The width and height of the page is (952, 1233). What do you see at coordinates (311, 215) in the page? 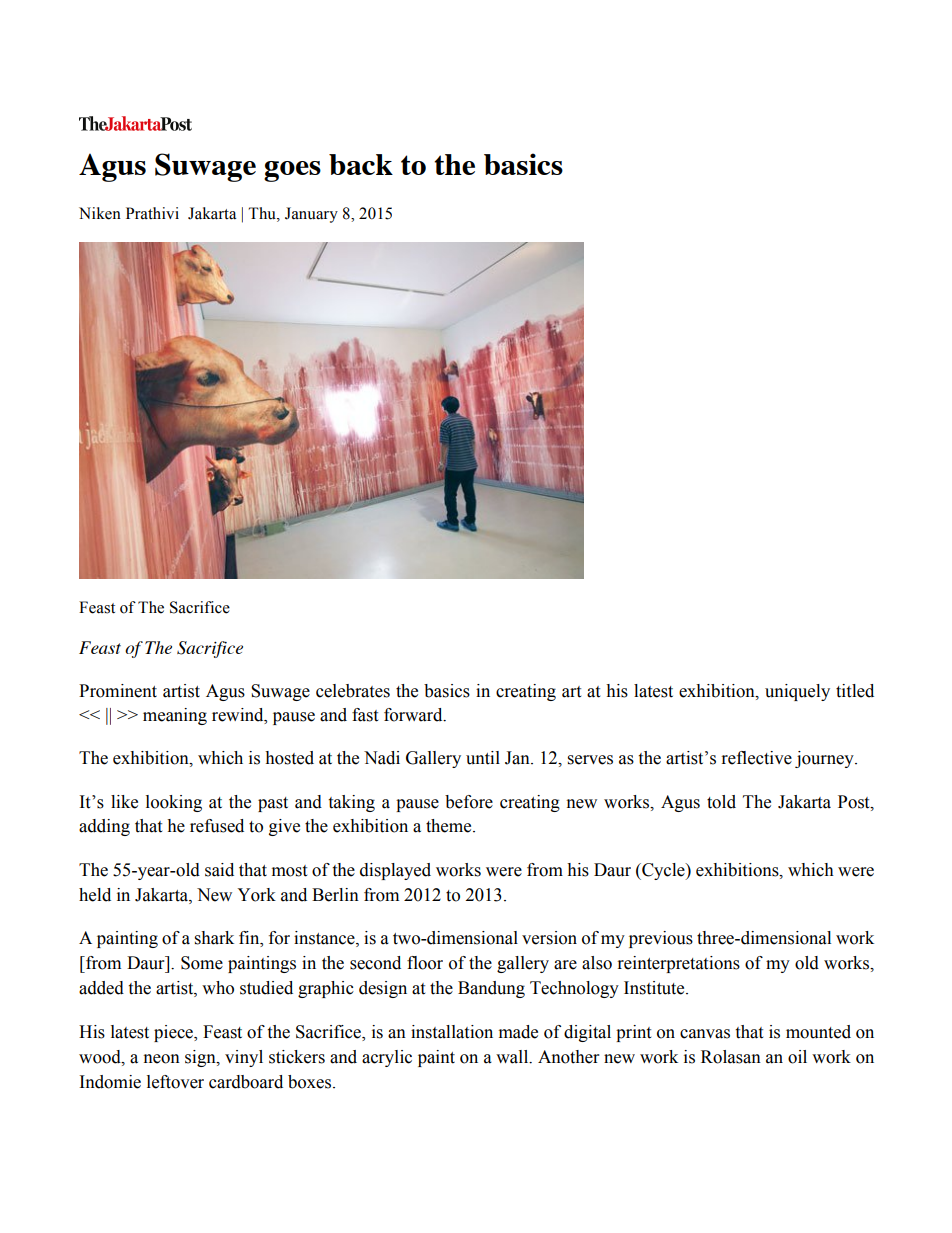
I see `January` at bounding box center [311, 215].
